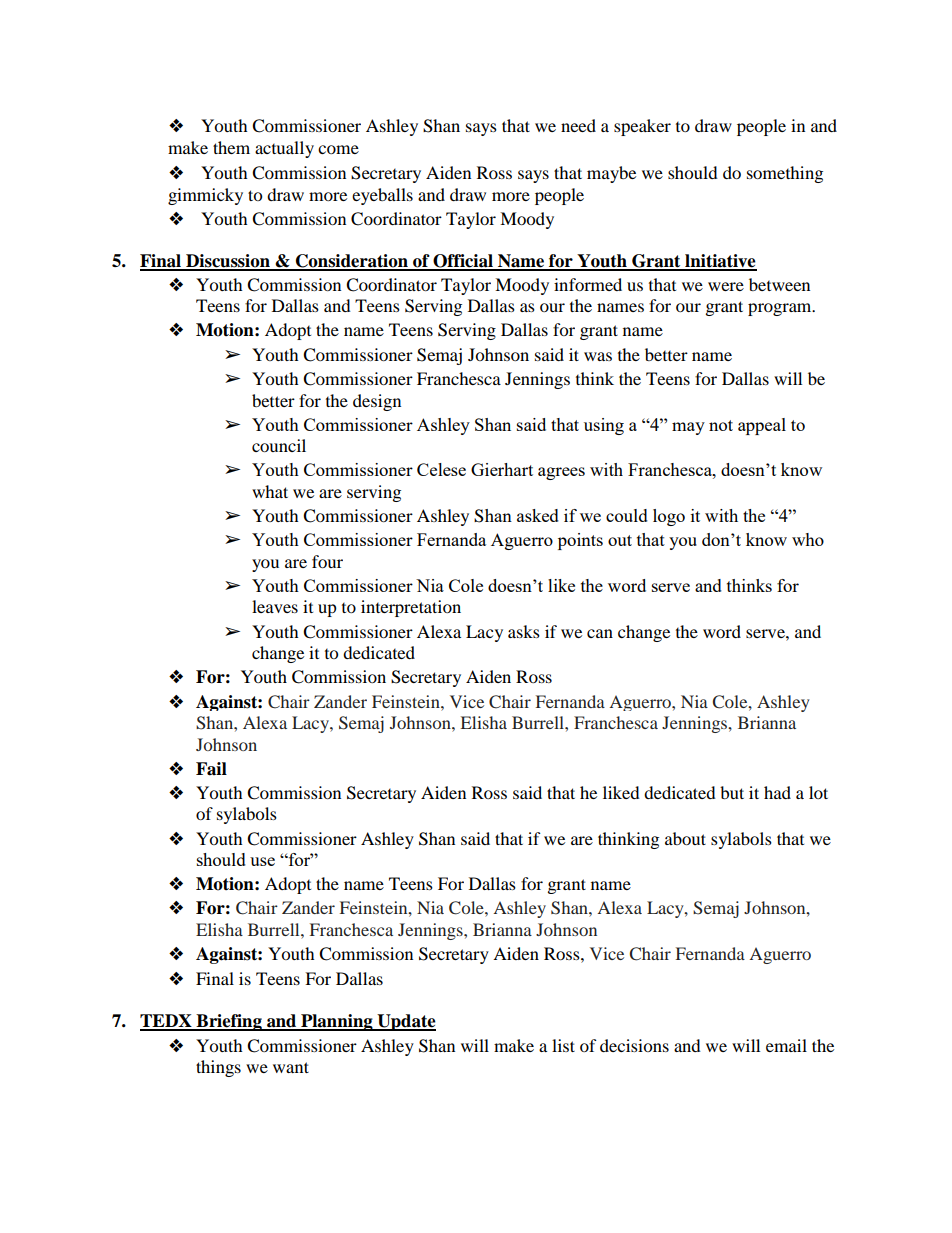 The width and height of the image is (952, 1233). I want to click on council, so click(279, 445).
